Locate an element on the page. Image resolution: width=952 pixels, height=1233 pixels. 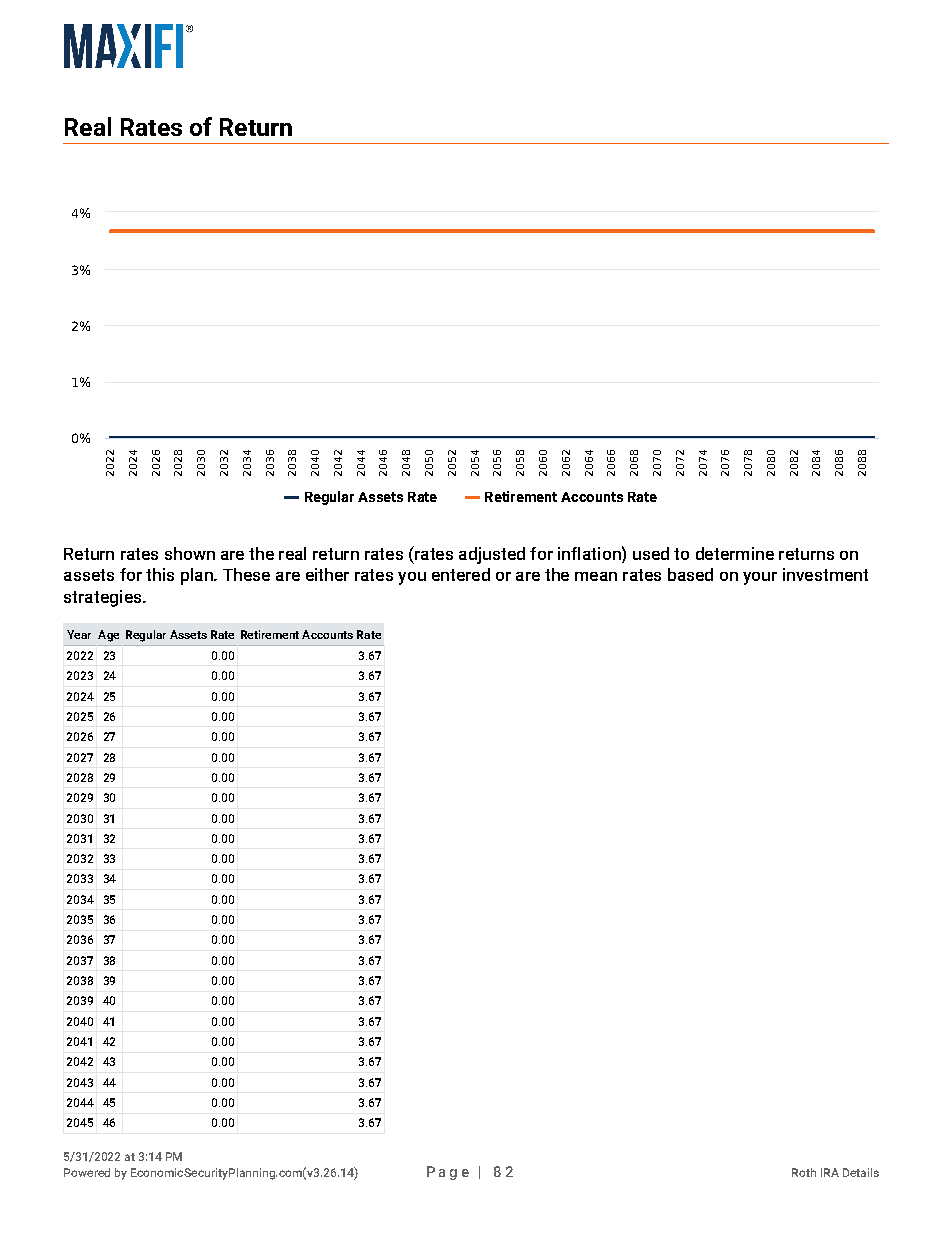
Year is located at coordinates (79, 634).
